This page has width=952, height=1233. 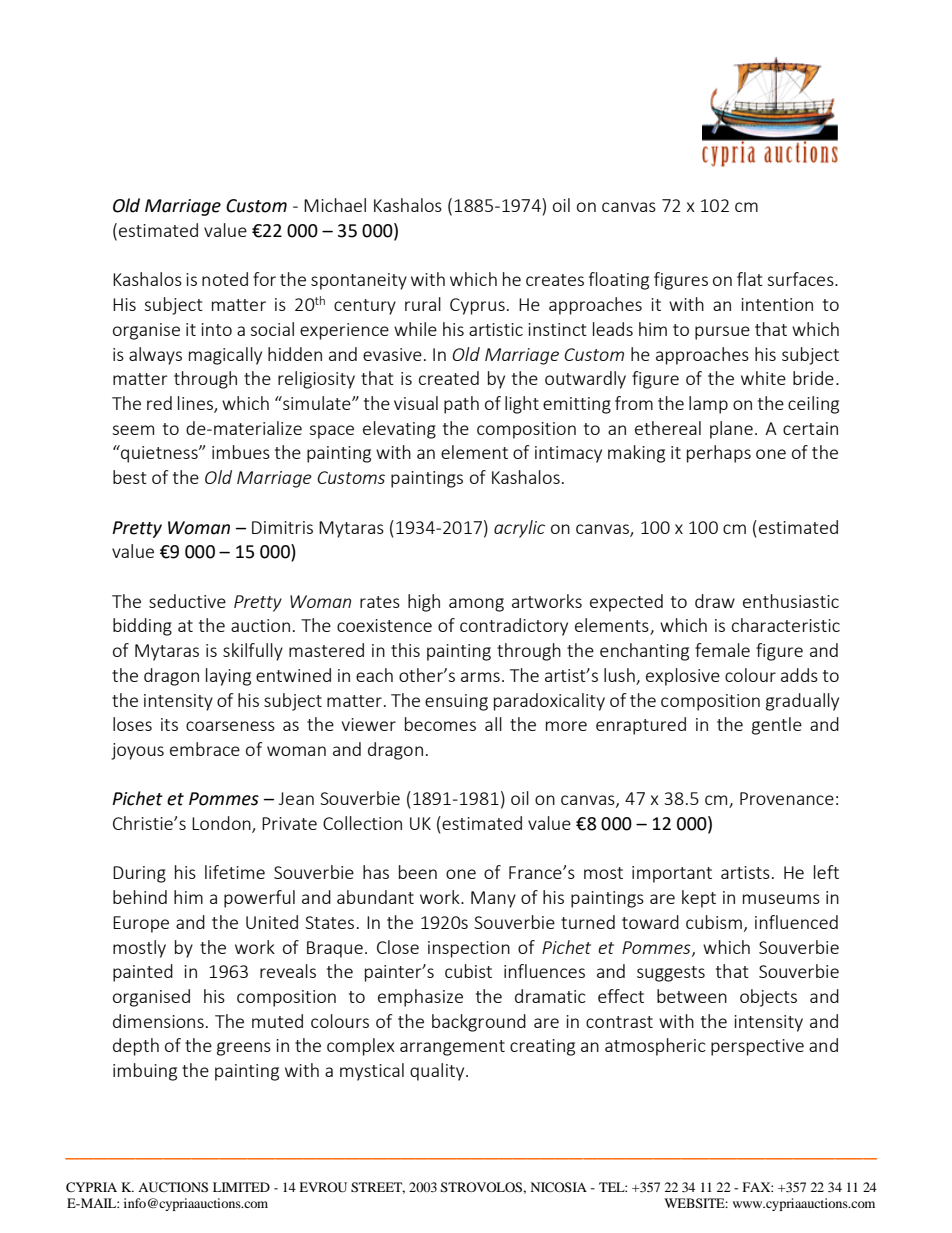 I want to click on London, so click(x=222, y=824).
